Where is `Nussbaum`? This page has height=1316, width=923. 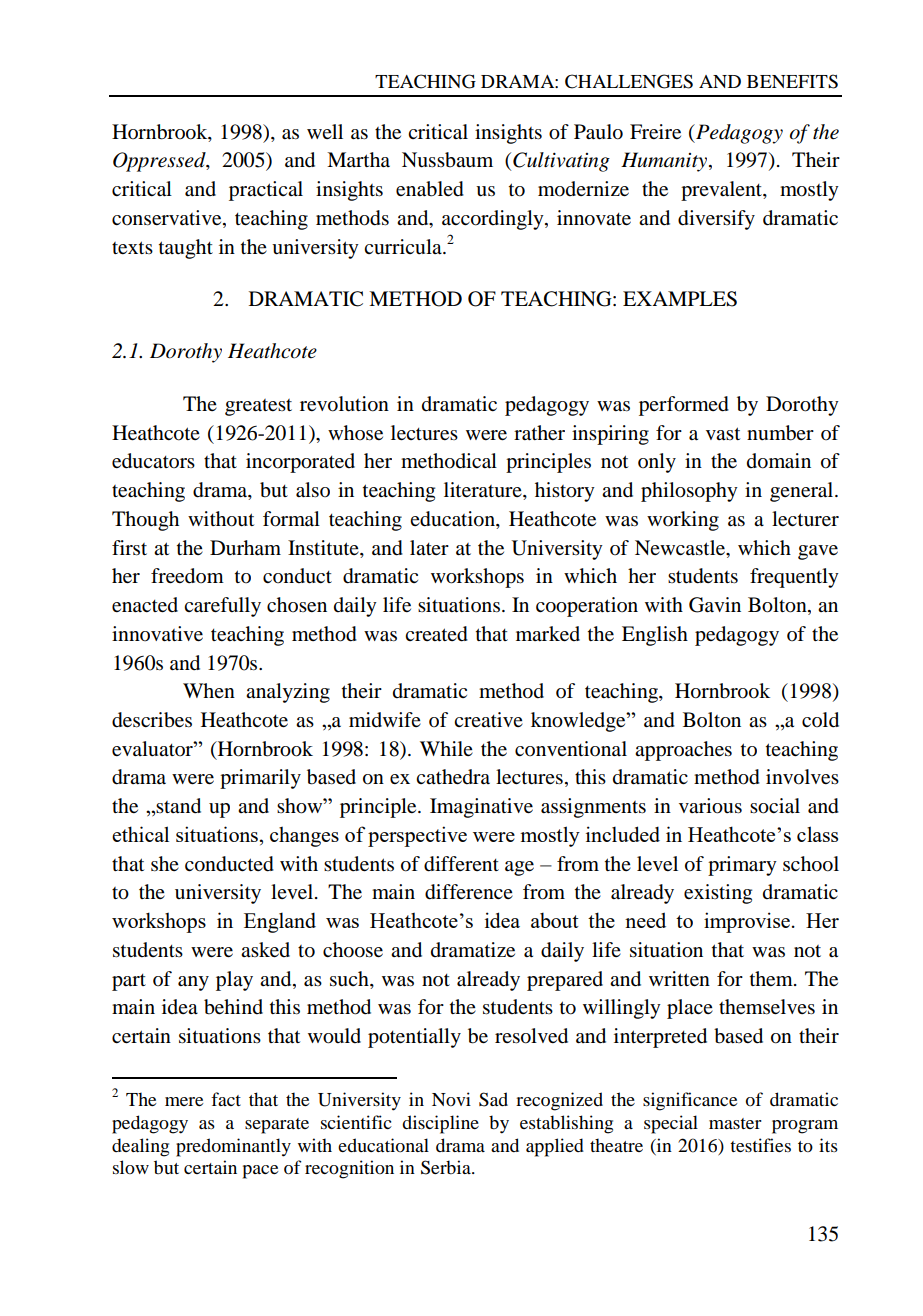 Nussbaum is located at coordinates (447, 160).
